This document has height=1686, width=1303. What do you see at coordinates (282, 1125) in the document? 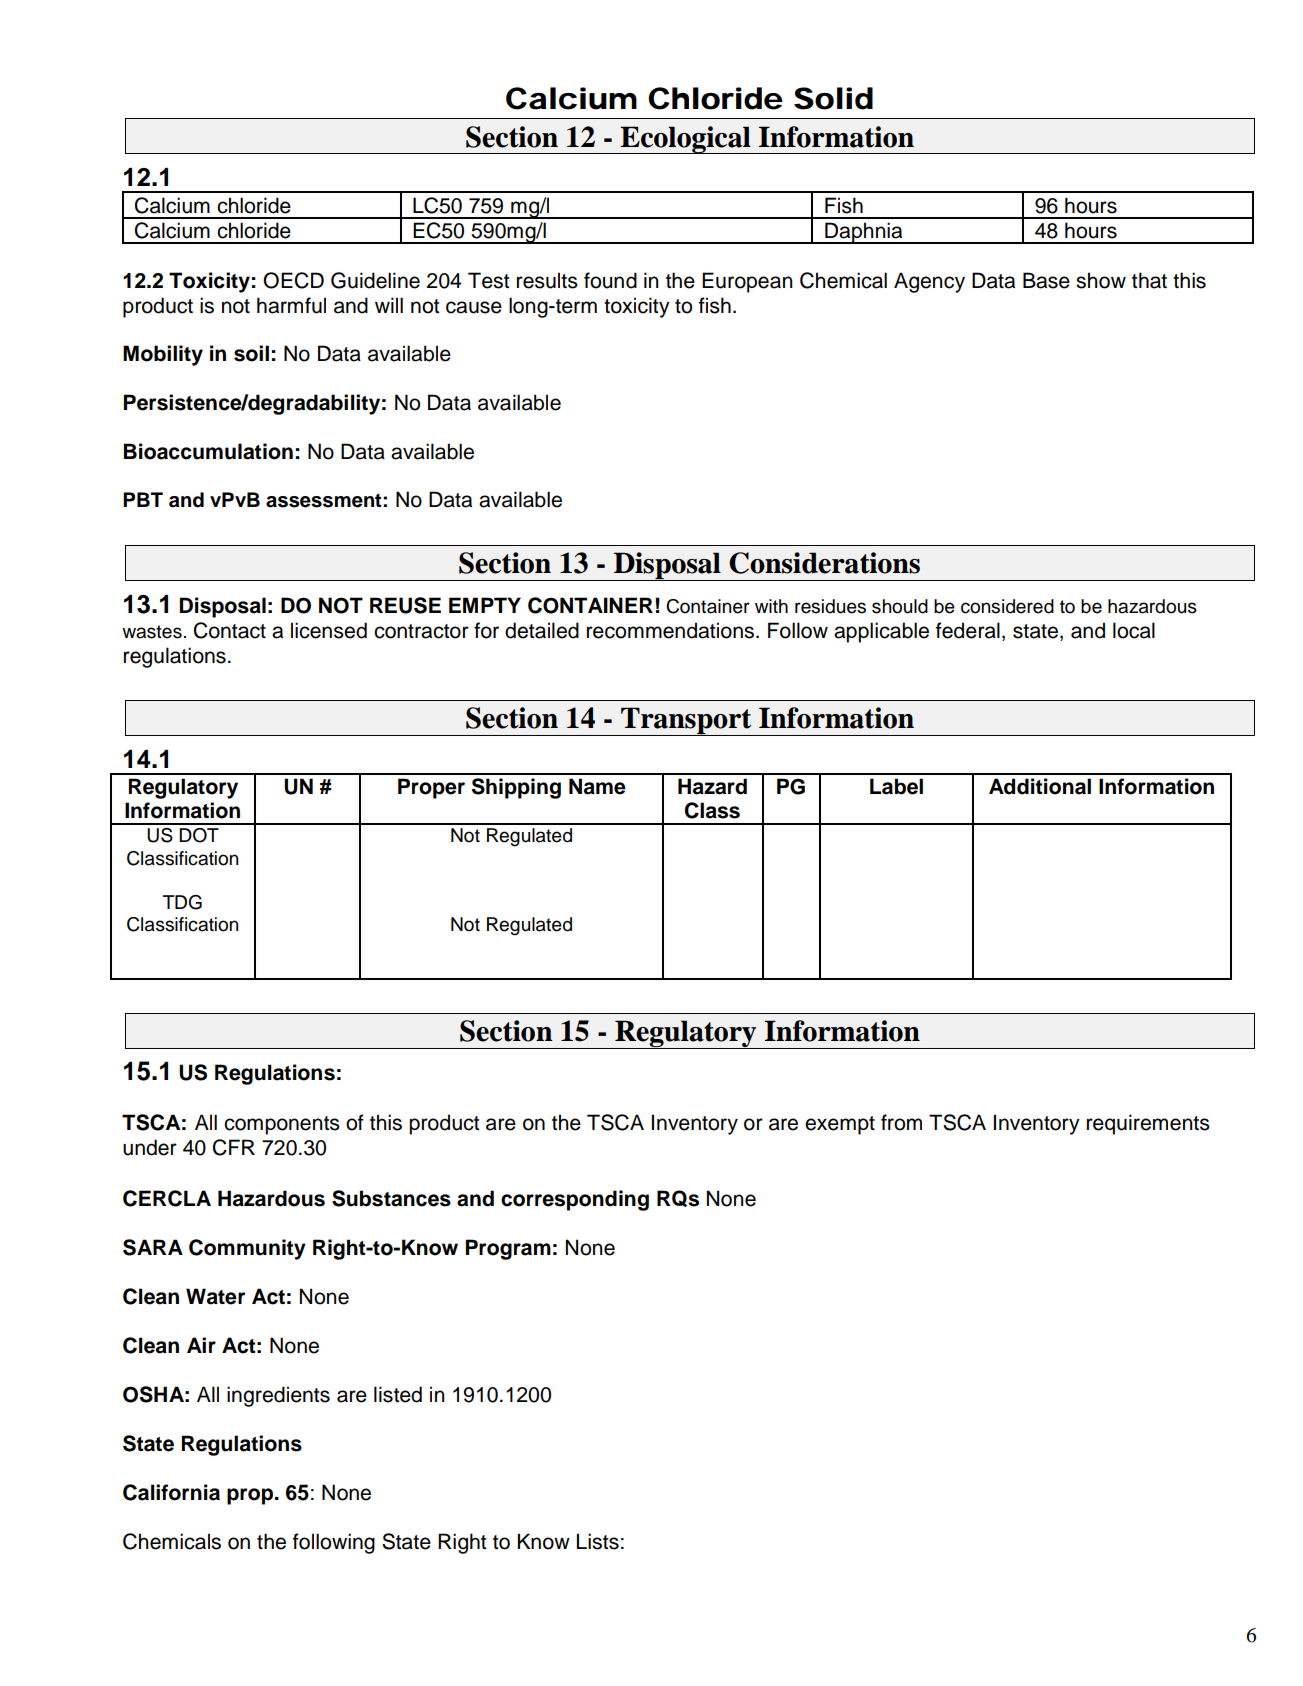
I see `components` at bounding box center [282, 1125].
